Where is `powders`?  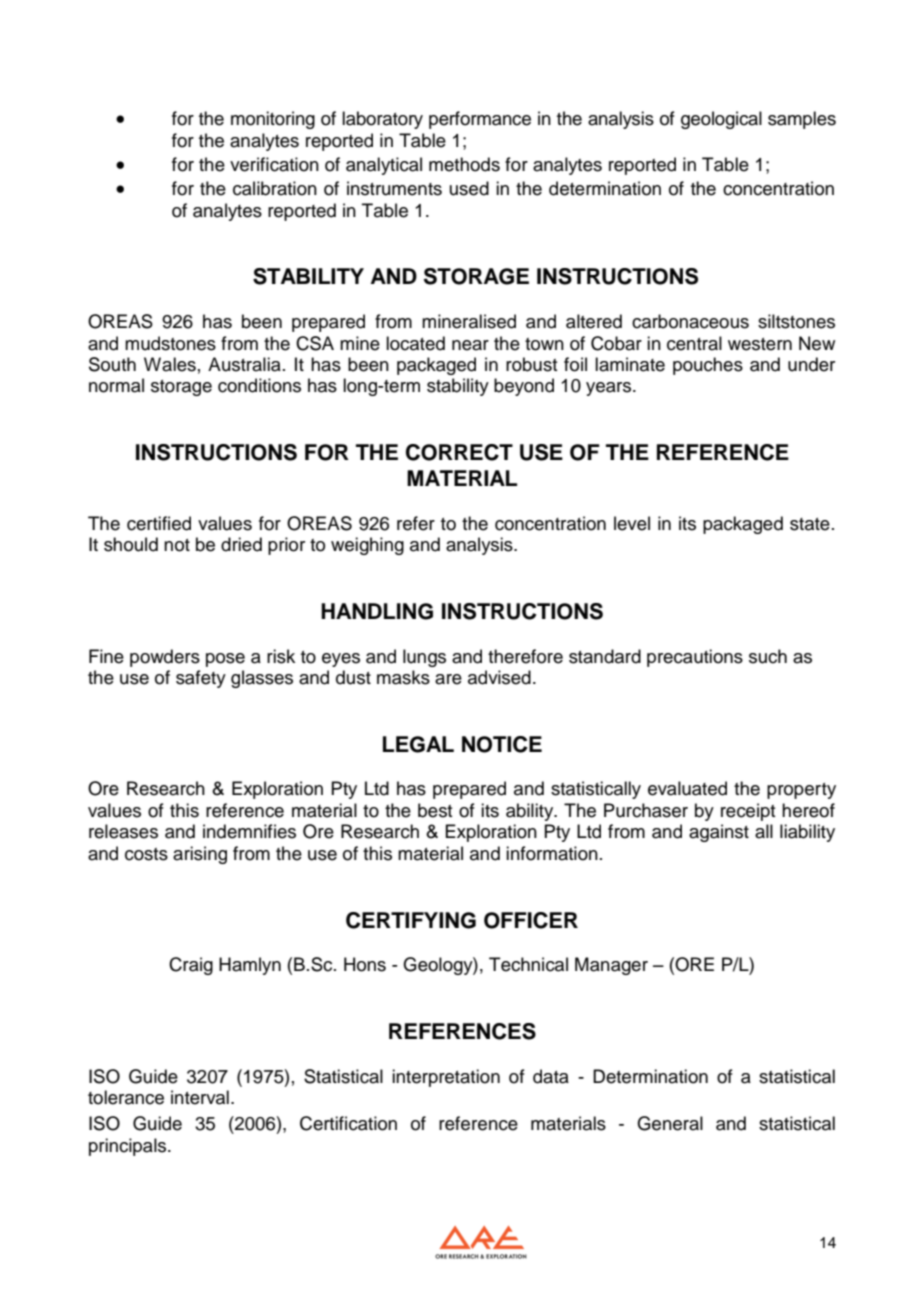 powders is located at coordinates (165, 658).
